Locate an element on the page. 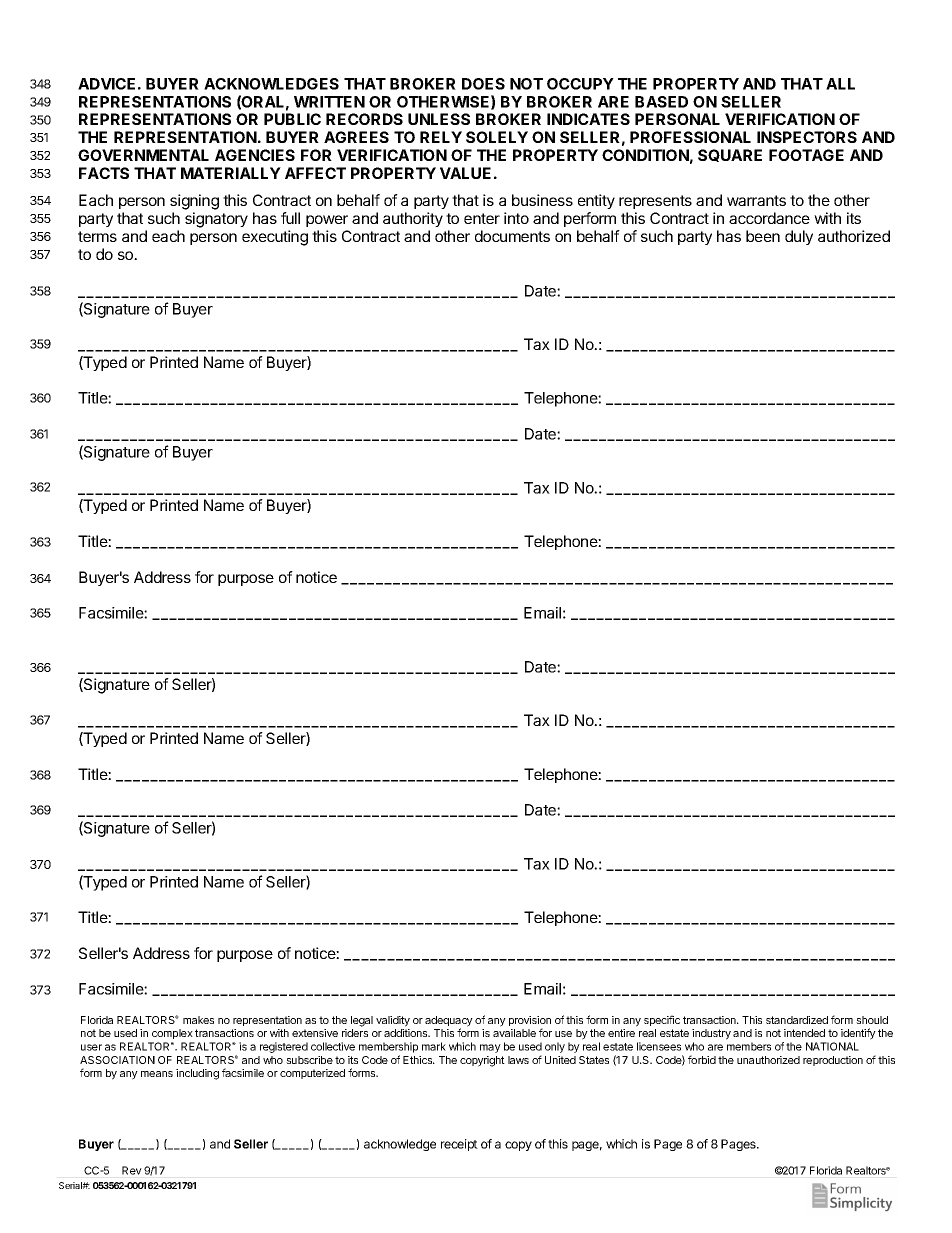  adequacy is located at coordinates (449, 1022).
